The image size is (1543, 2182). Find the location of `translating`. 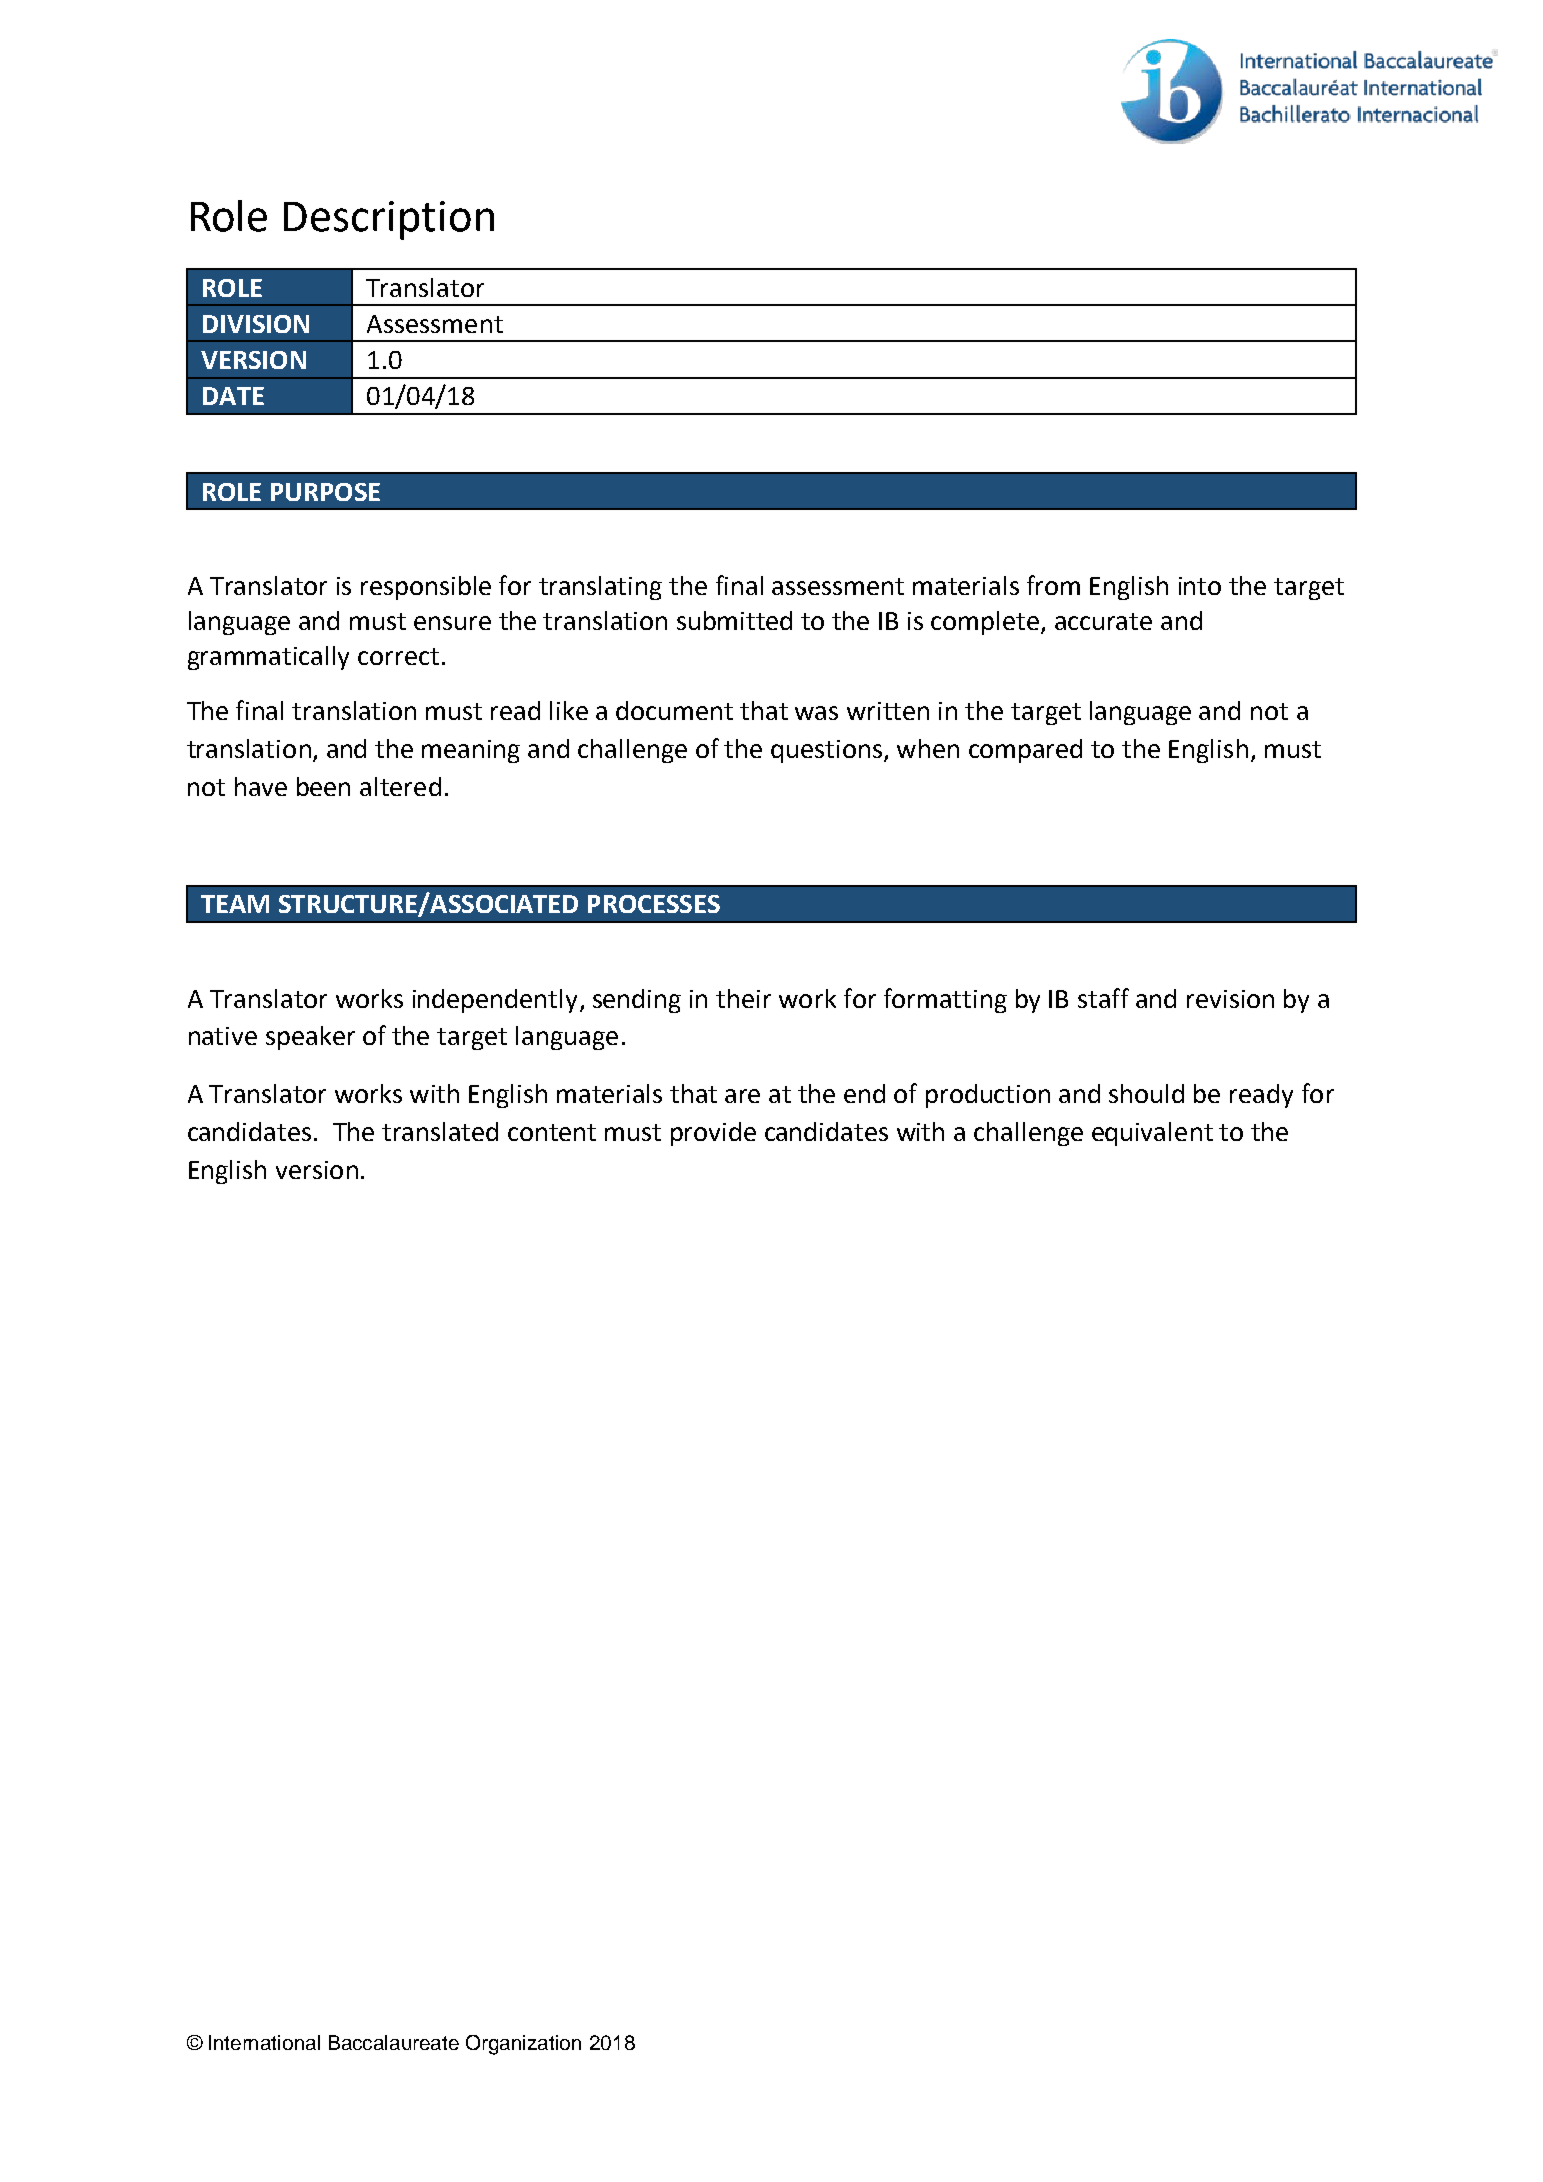

translating is located at coordinates (600, 588).
